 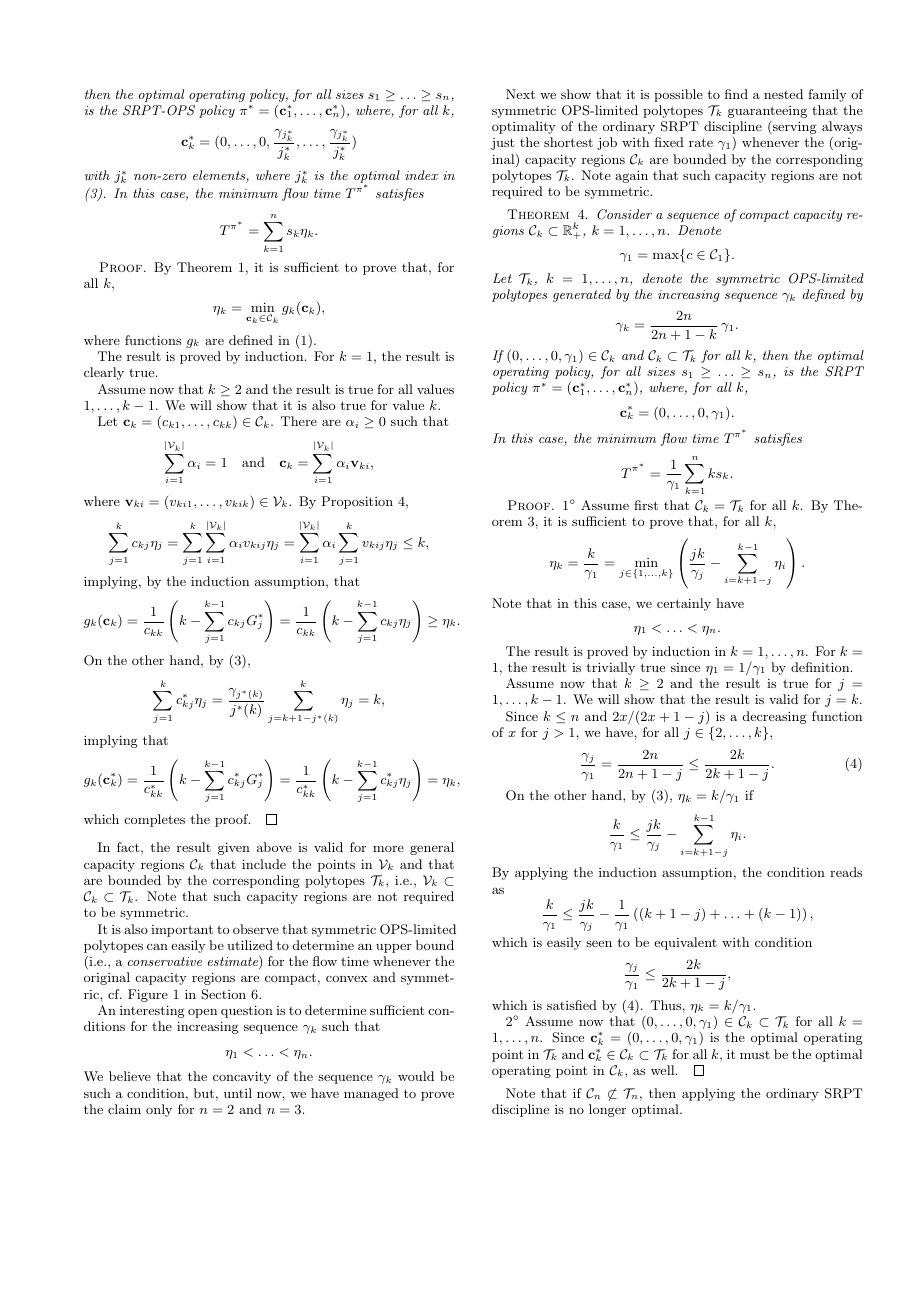 What do you see at coordinates (416, 1076) in the document?
I see `would` at bounding box center [416, 1076].
